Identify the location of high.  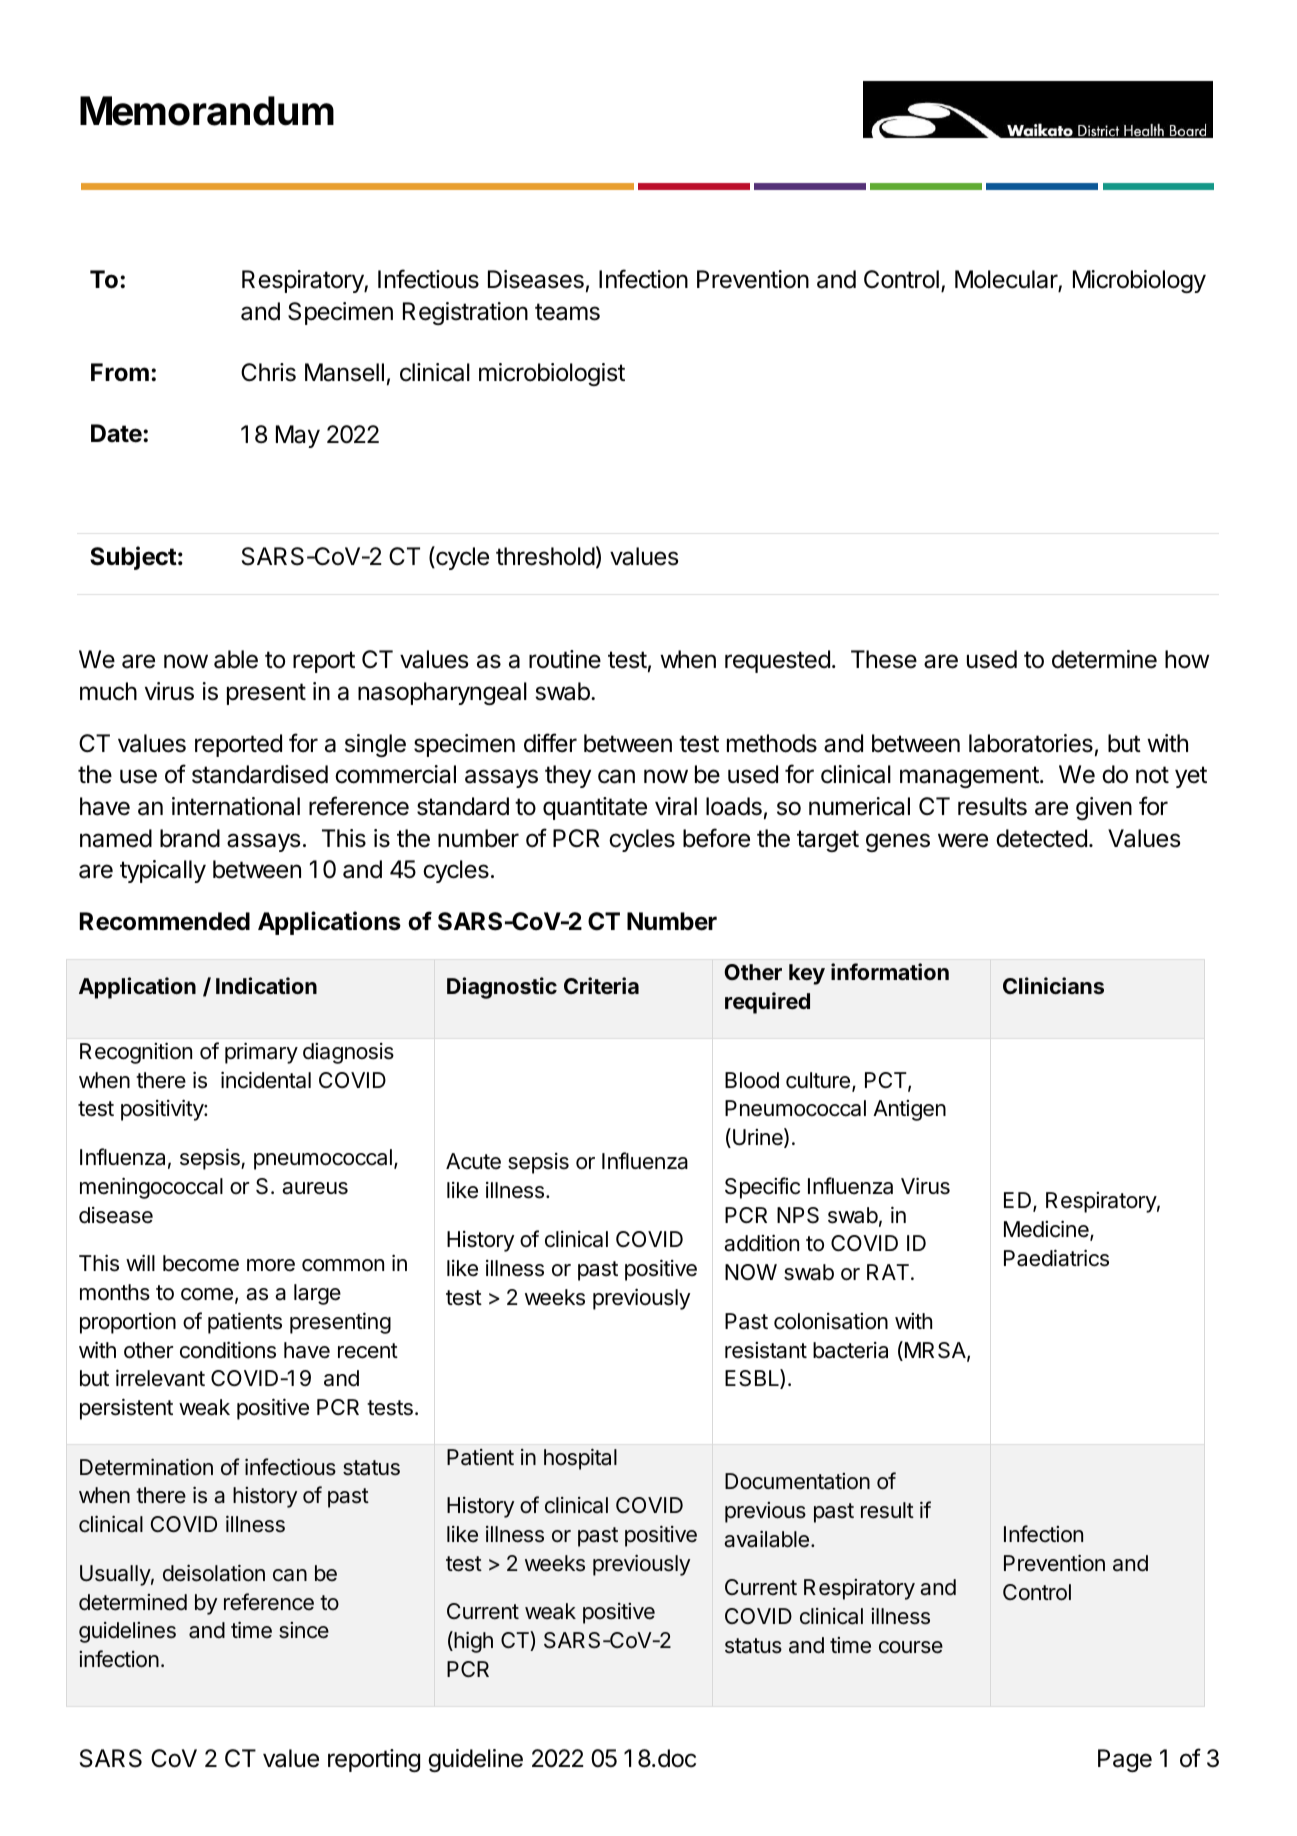
(472, 1642).
